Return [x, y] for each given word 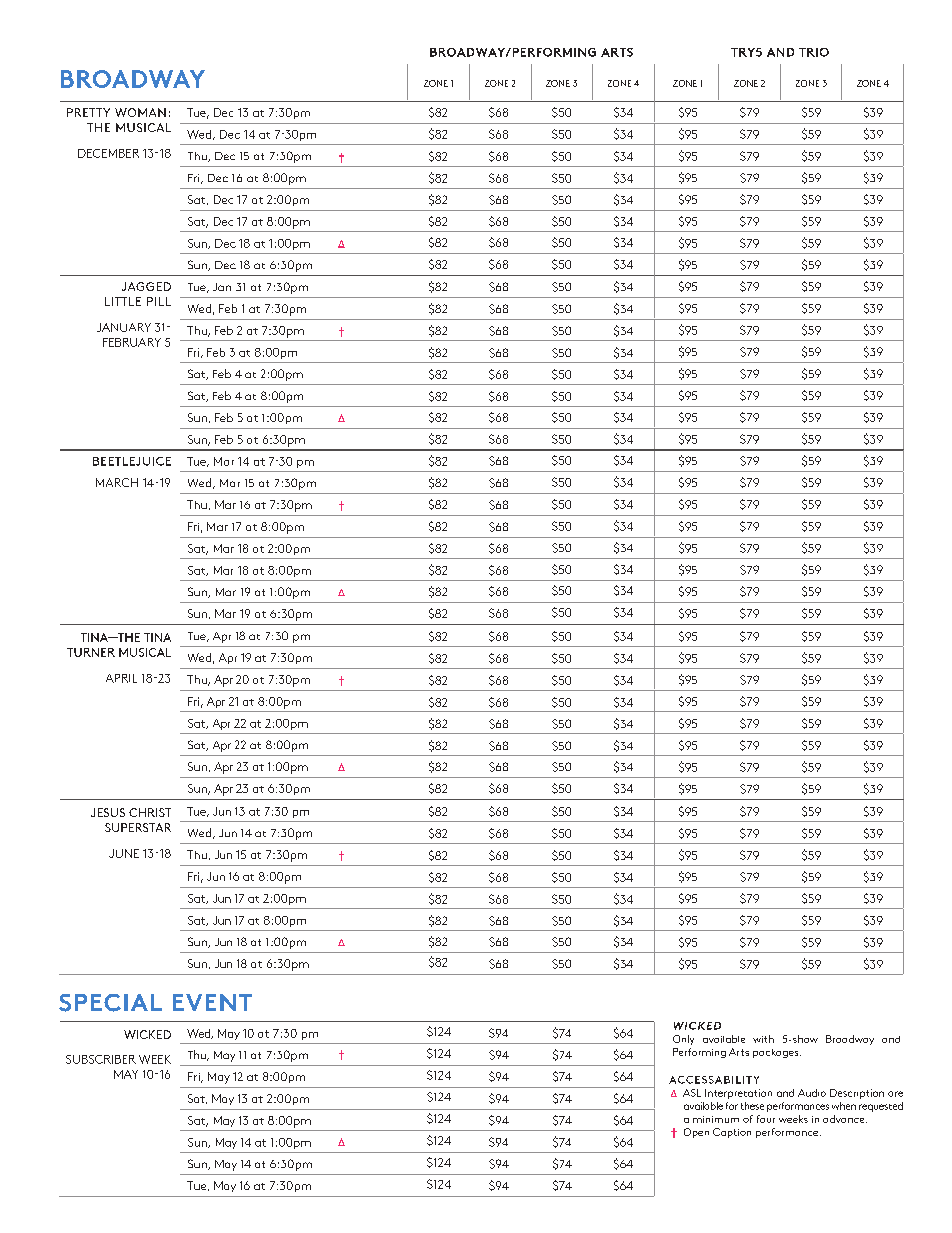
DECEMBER [108, 153]
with [763, 1039]
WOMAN [140, 112]
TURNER [91, 652]
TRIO [814, 52]
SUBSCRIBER [101, 1059]
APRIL [121, 678]
